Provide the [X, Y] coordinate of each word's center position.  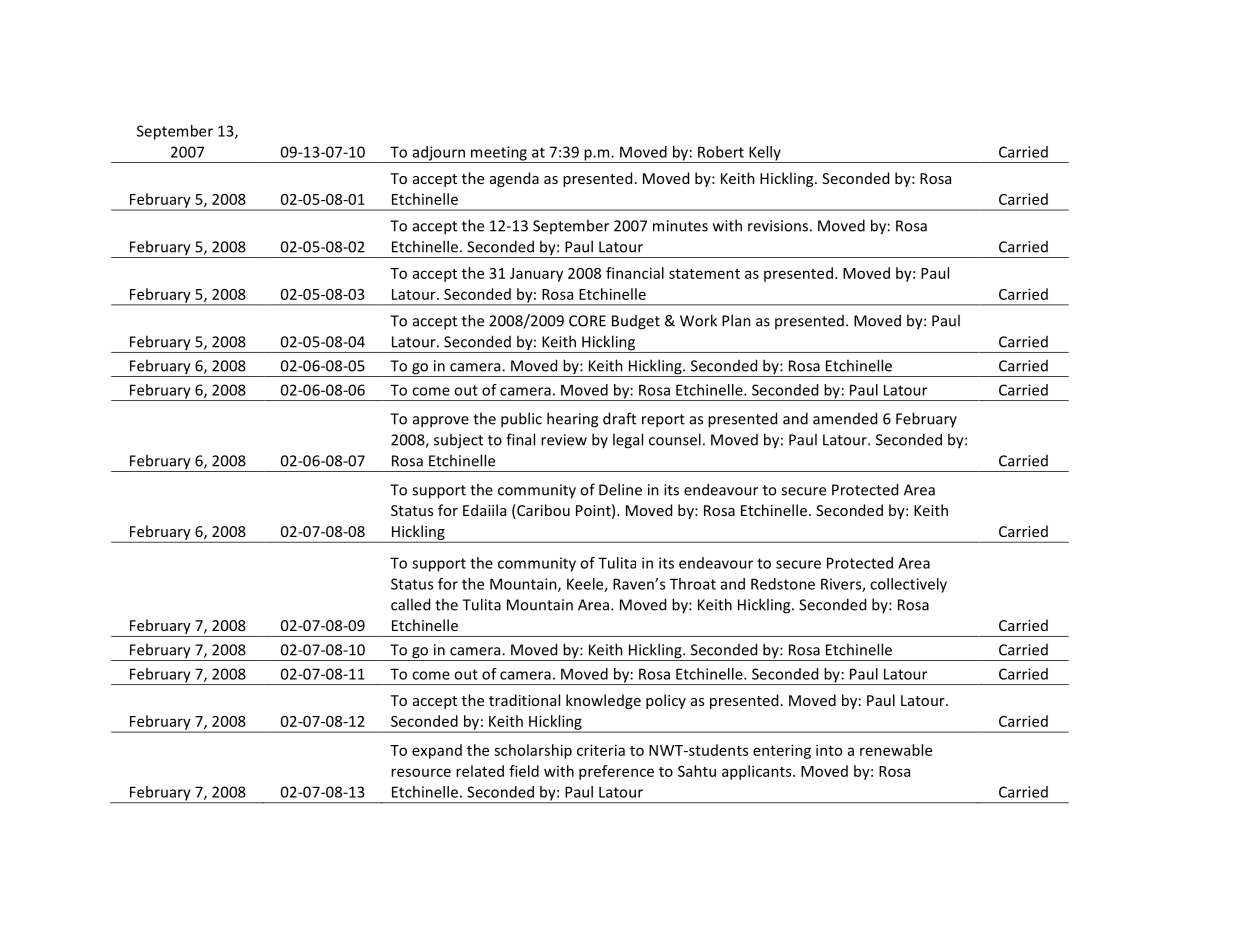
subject [458, 441]
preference [616, 772]
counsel [675, 439]
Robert [721, 152]
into [829, 750]
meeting [499, 154]
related [480, 771]
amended [845, 418]
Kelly [765, 154]
